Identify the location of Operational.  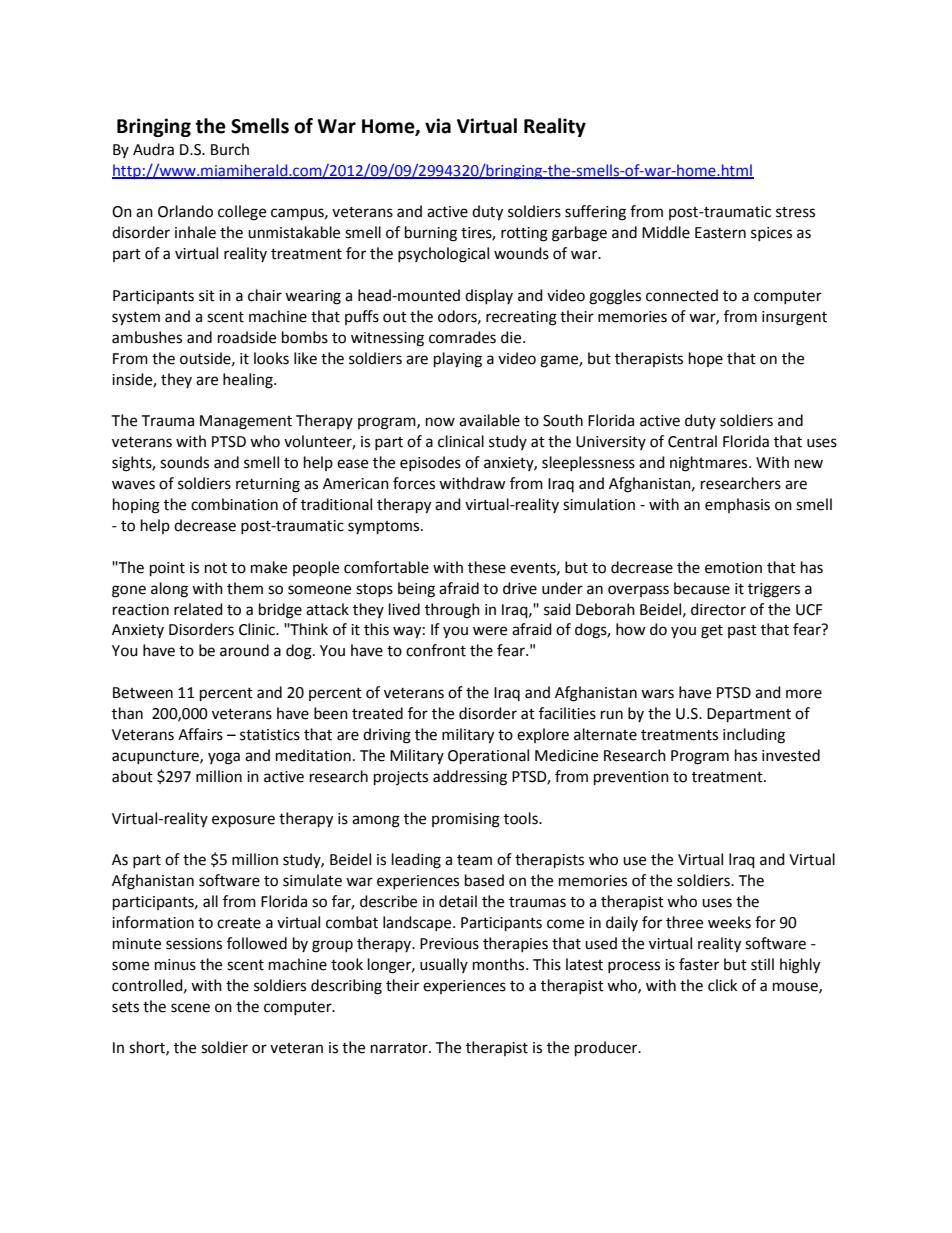
(488, 757).
